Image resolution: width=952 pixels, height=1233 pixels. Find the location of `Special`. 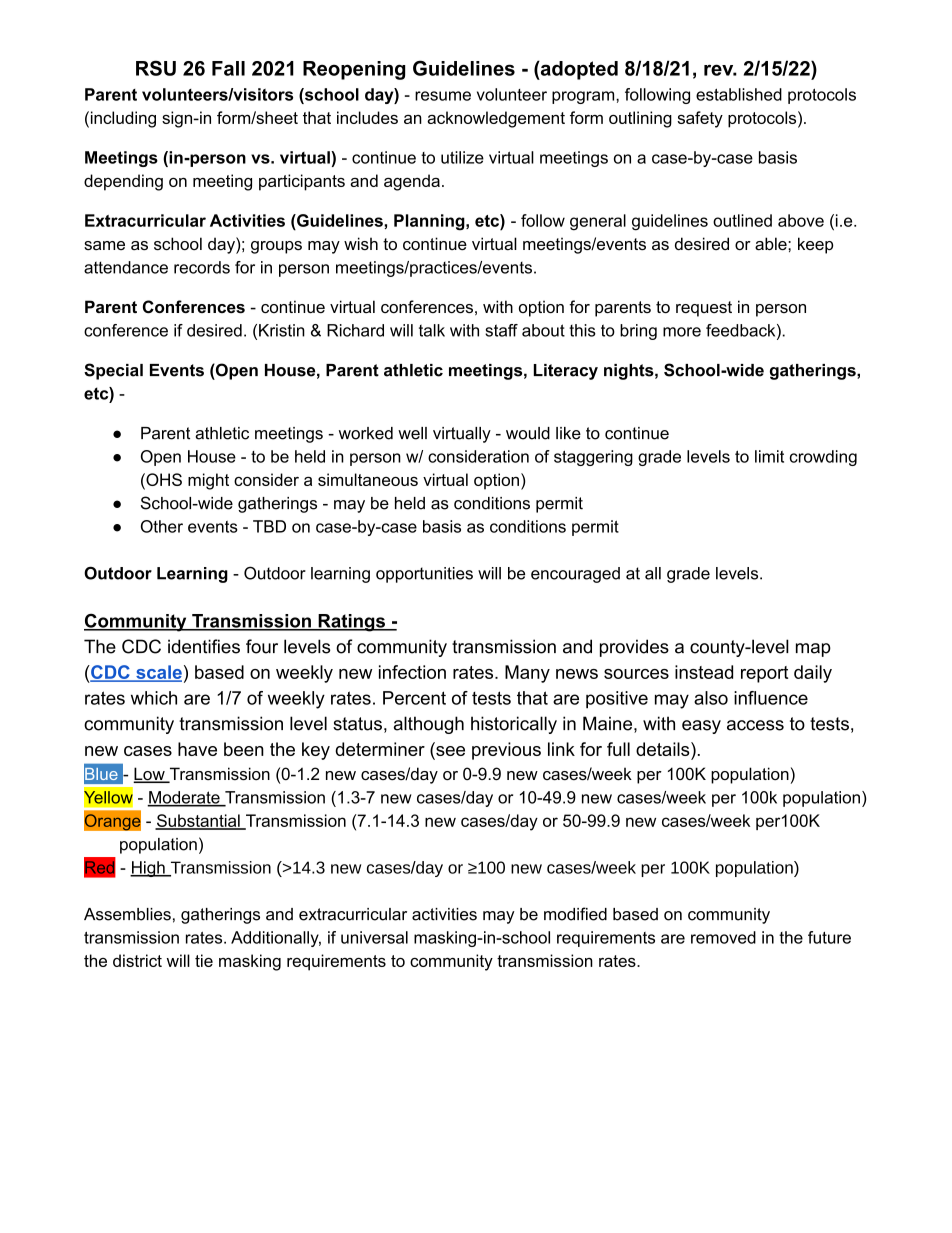

Special is located at coordinates (113, 371).
